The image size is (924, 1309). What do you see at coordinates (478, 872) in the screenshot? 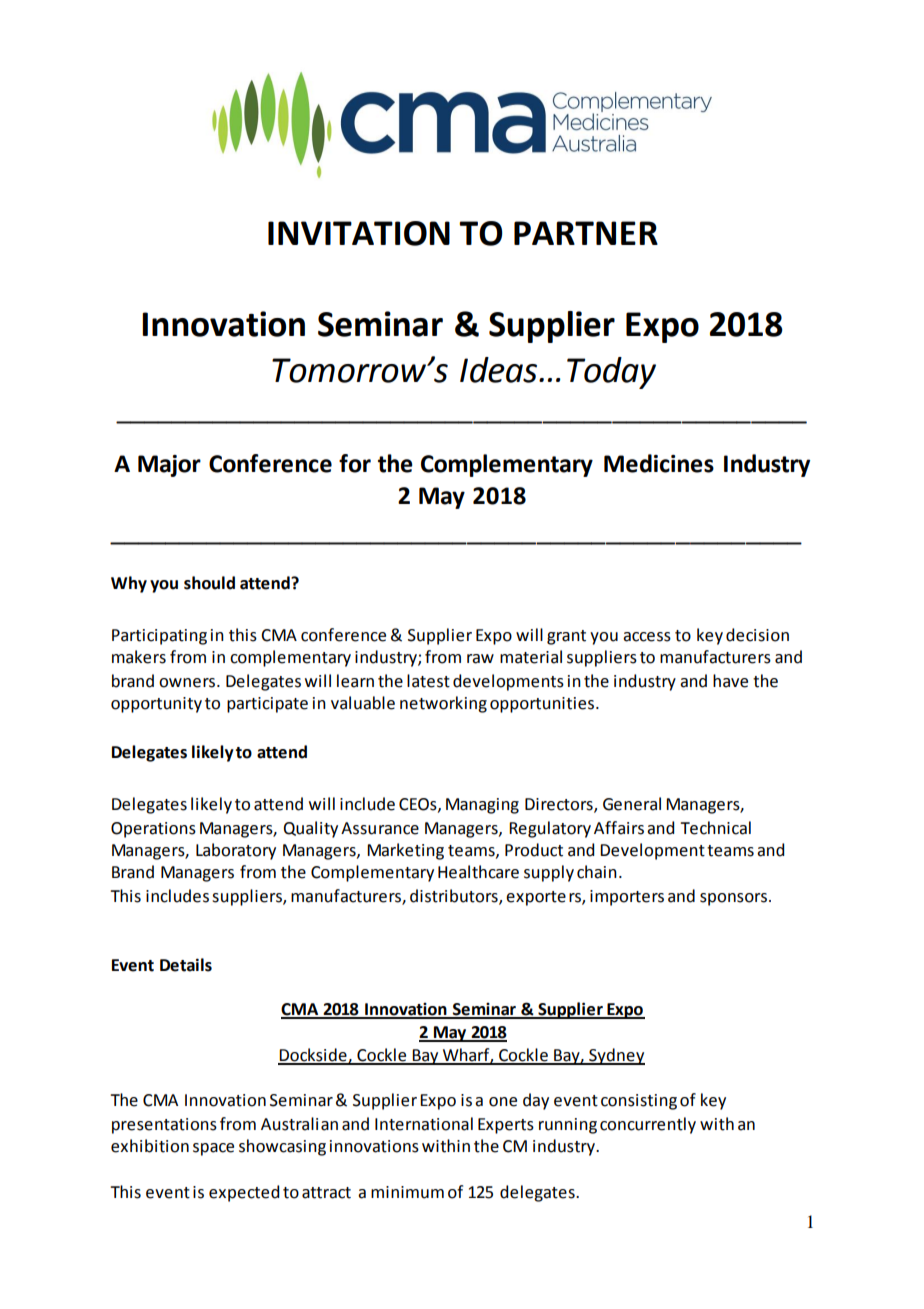
I see `Healthcare` at bounding box center [478, 872].
